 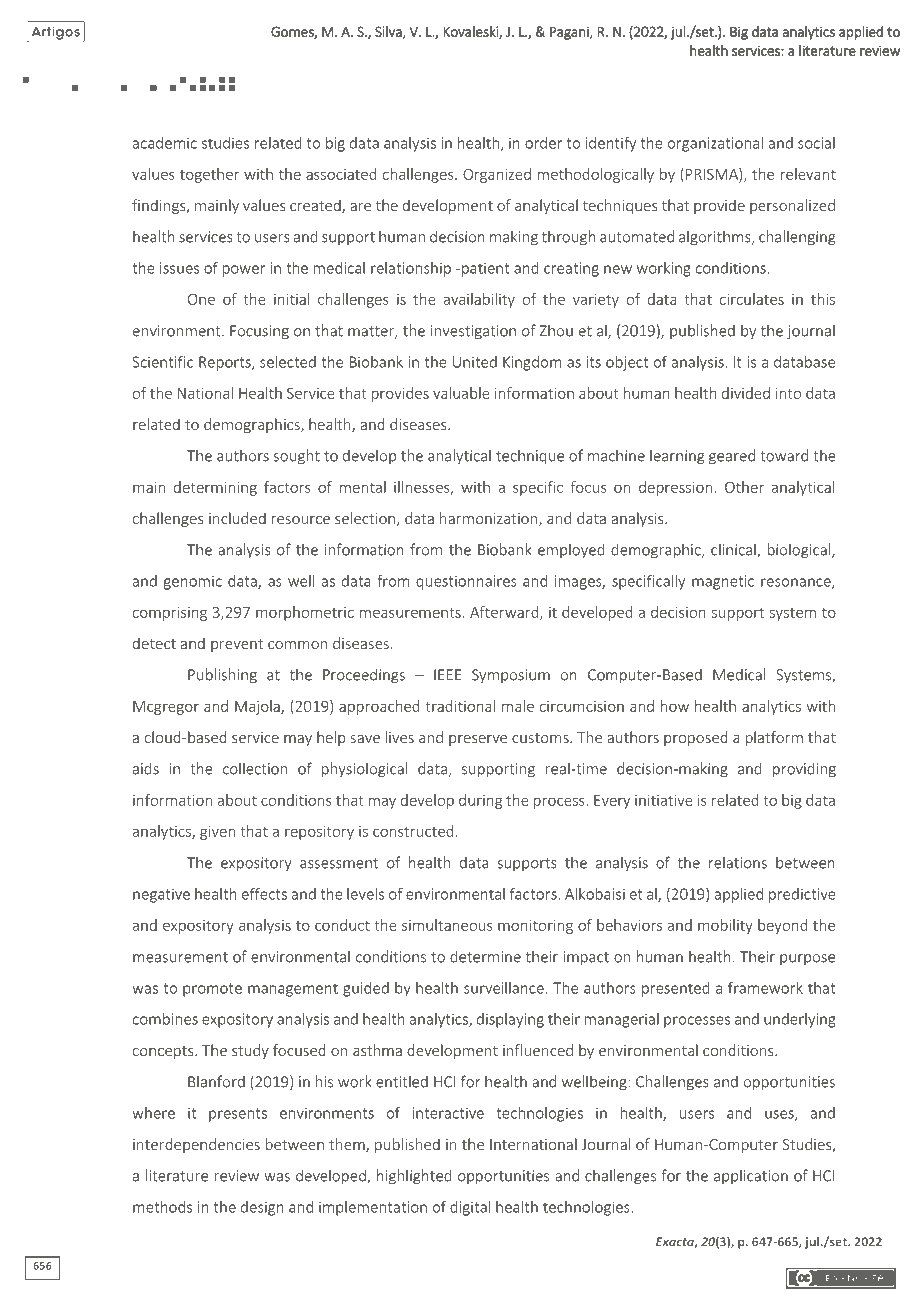 What do you see at coordinates (497, 175) in the screenshot?
I see `Organized` at bounding box center [497, 175].
